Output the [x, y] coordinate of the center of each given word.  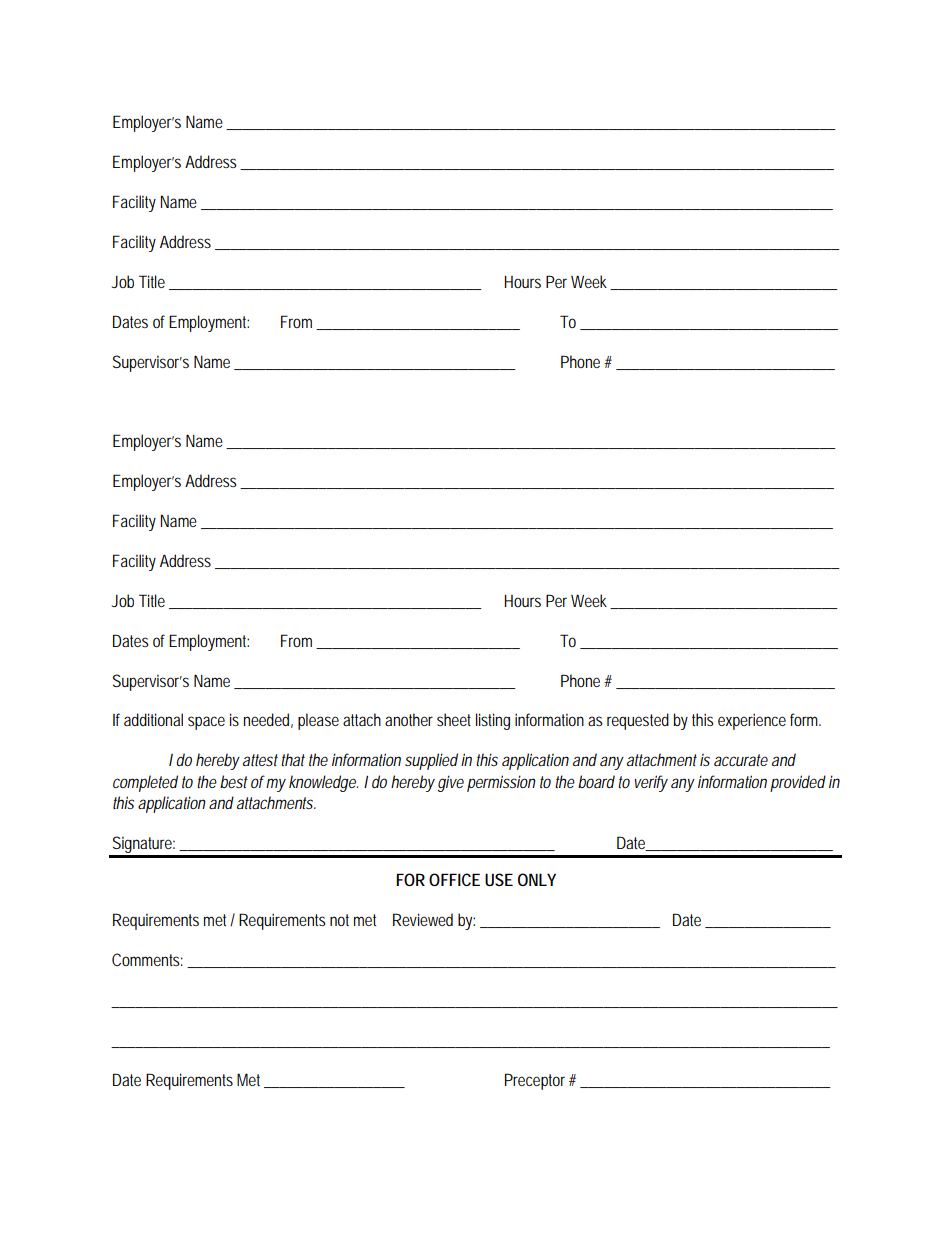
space [206, 723]
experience [752, 721]
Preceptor [537, 1081]
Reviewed [423, 919]
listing [493, 721]
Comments [147, 959]
